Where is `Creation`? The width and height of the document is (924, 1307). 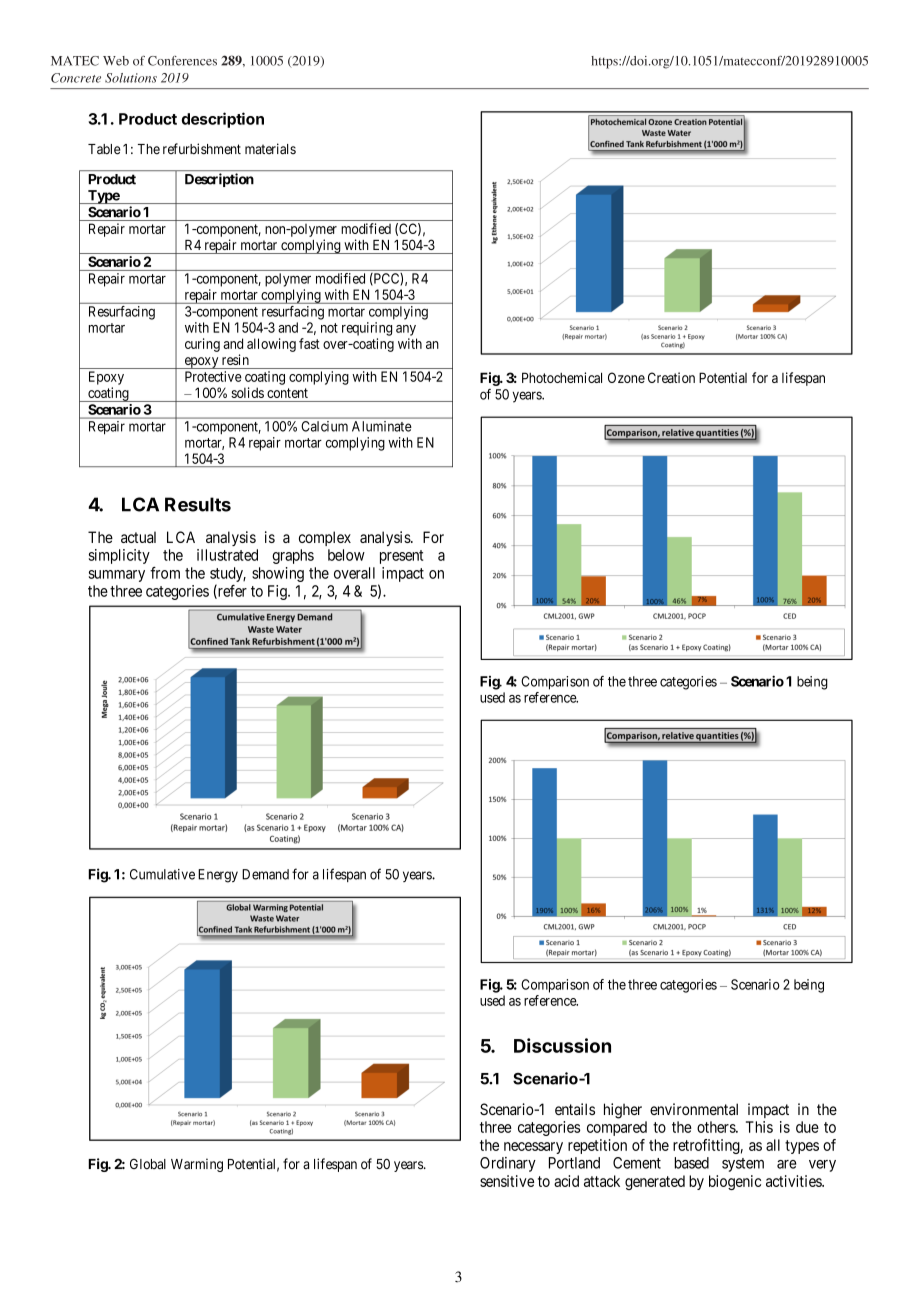 Creation is located at coordinates (671, 377).
